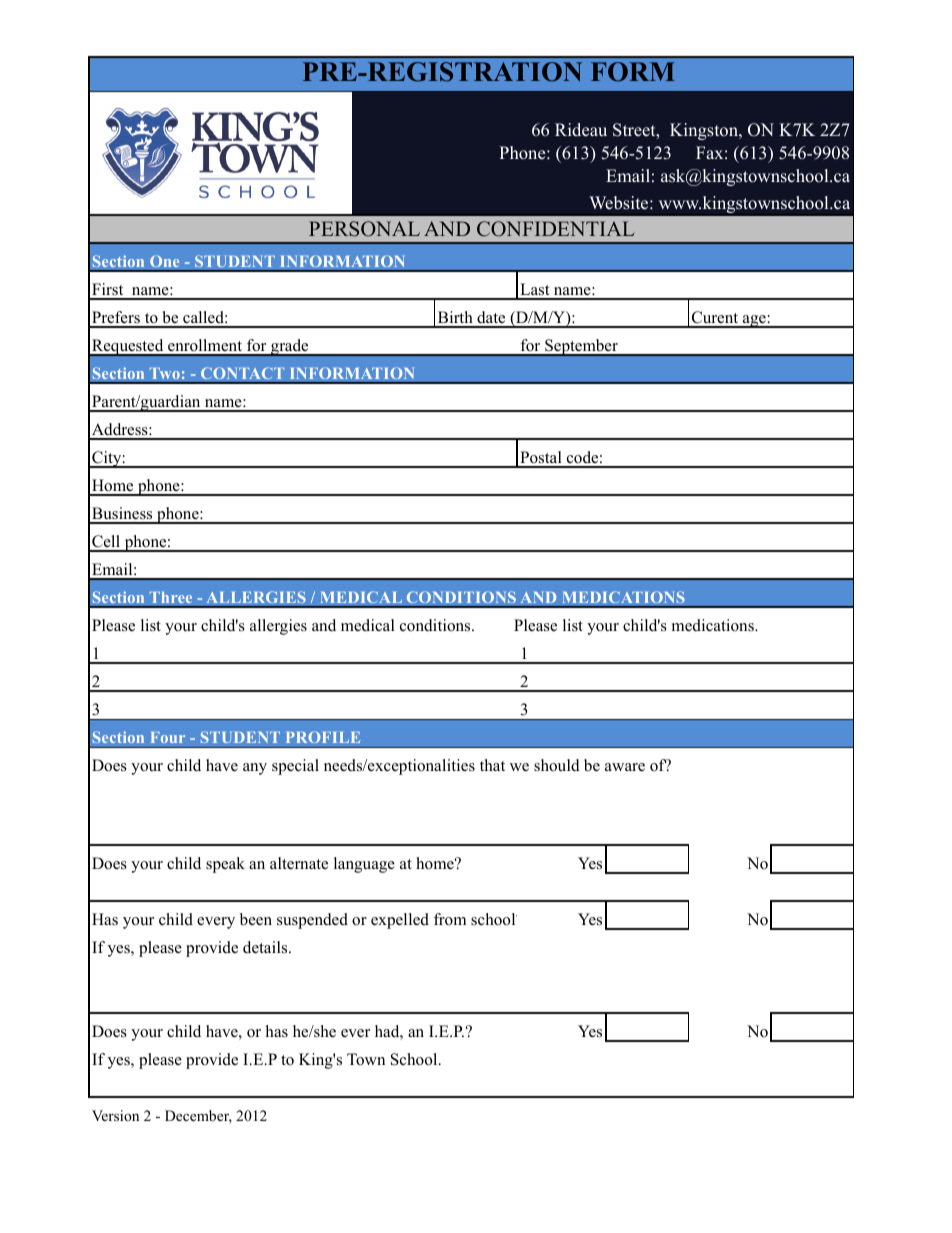 Image resolution: width=952 pixels, height=1233 pixels. I want to click on PERSONAL, so click(364, 229).
